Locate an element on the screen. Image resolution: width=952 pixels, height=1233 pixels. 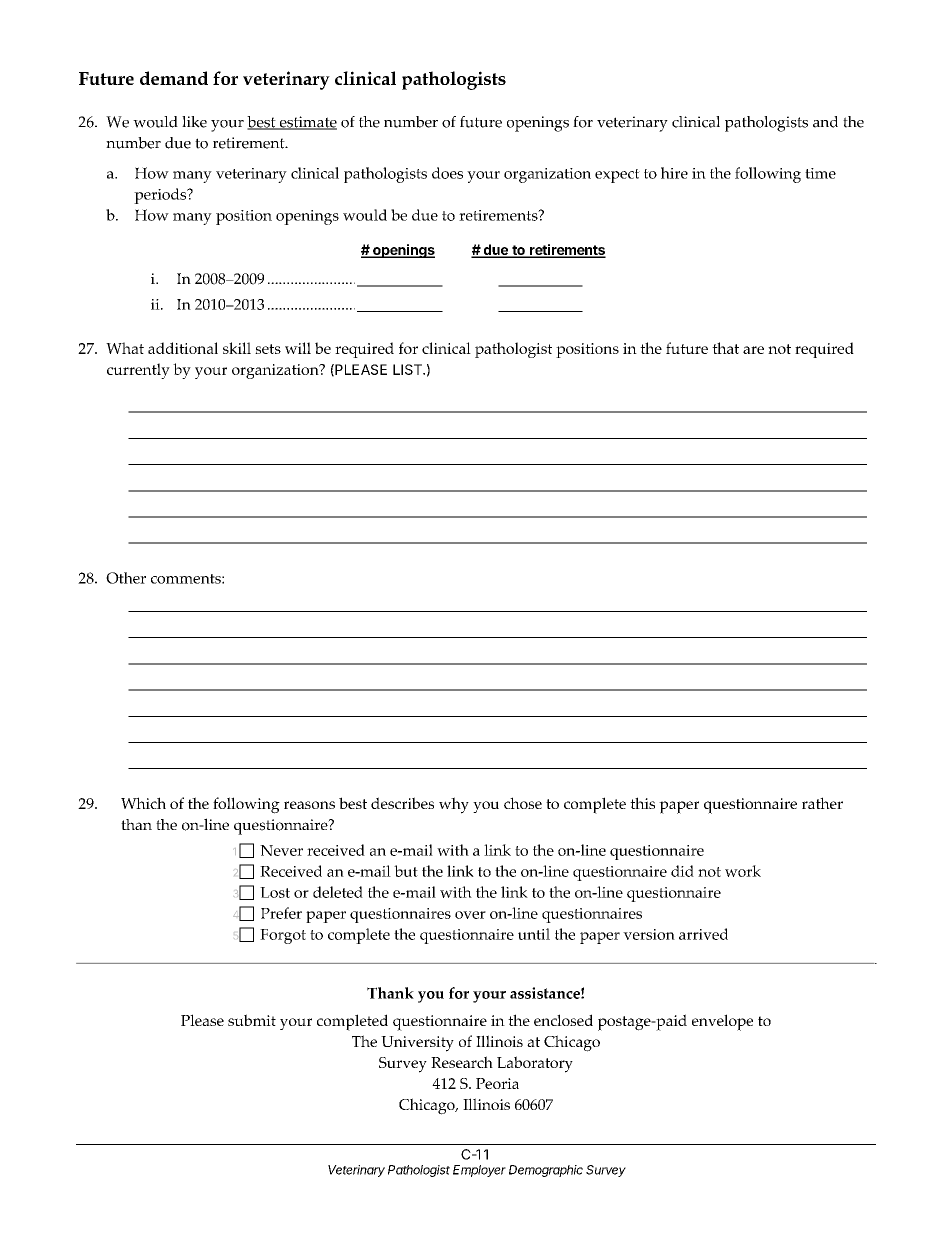
like is located at coordinates (194, 122).
